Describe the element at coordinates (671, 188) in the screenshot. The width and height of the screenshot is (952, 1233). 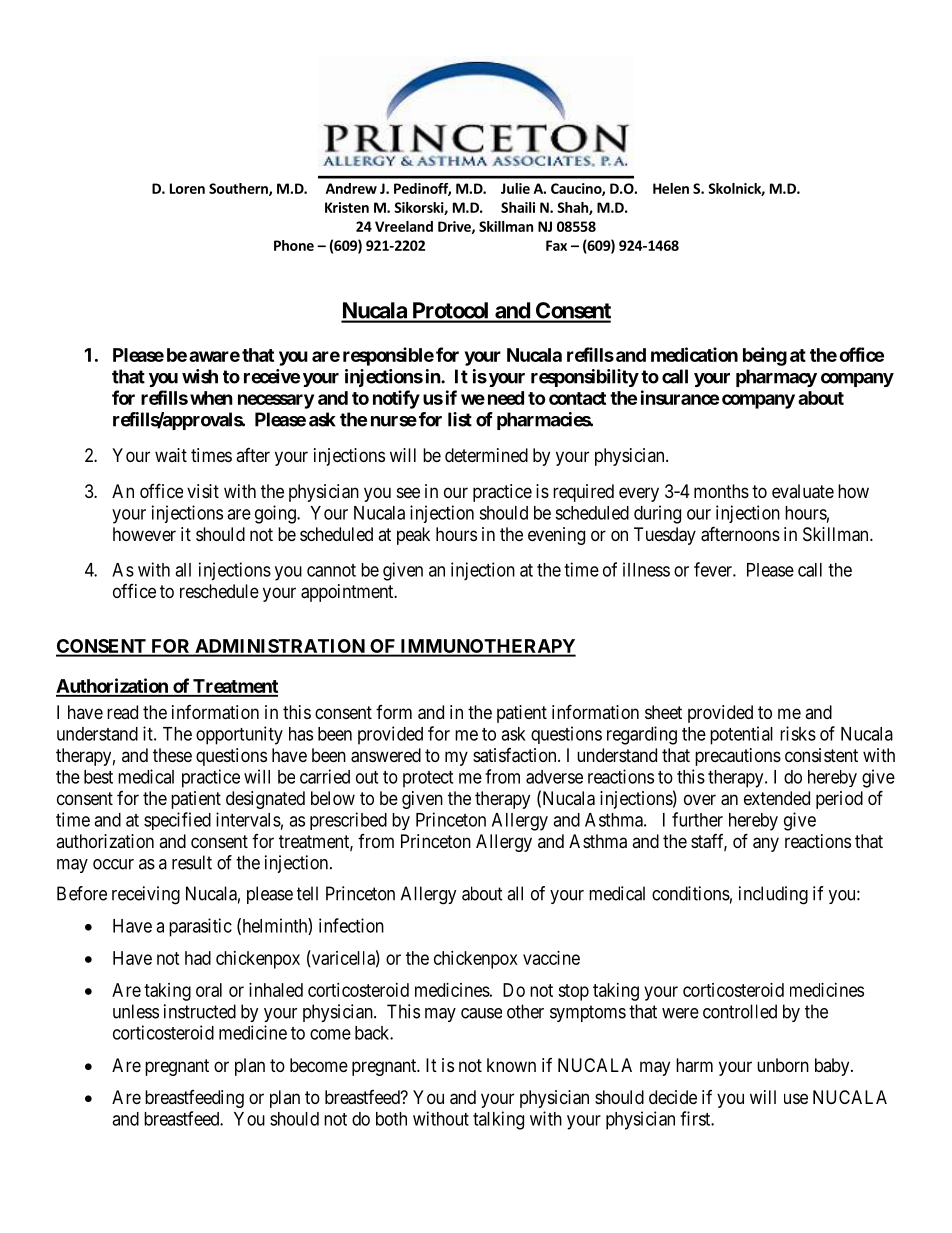
I see `Helen` at that location.
